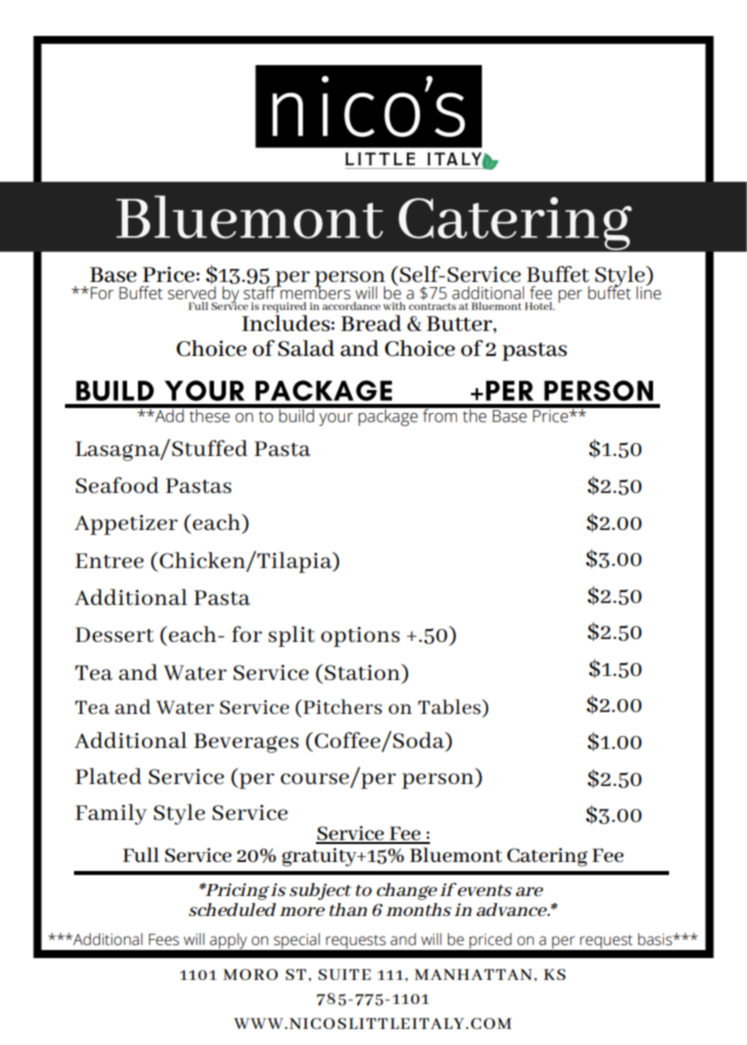 The width and height of the document is (747, 1045). What do you see at coordinates (344, 974) in the document?
I see `SUITE` at bounding box center [344, 974].
